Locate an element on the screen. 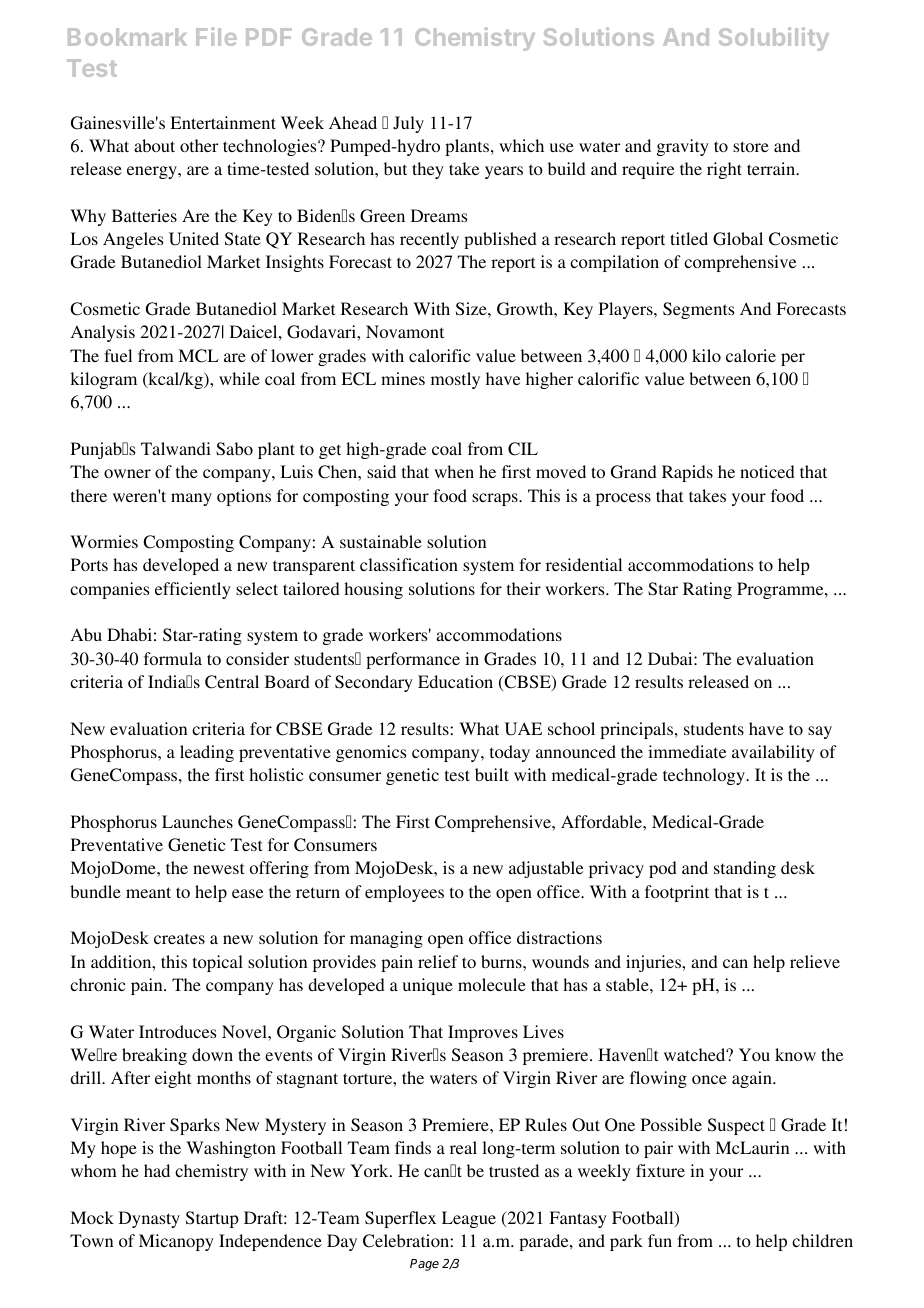  Dynasty is located at coordinates (149, 1219).
